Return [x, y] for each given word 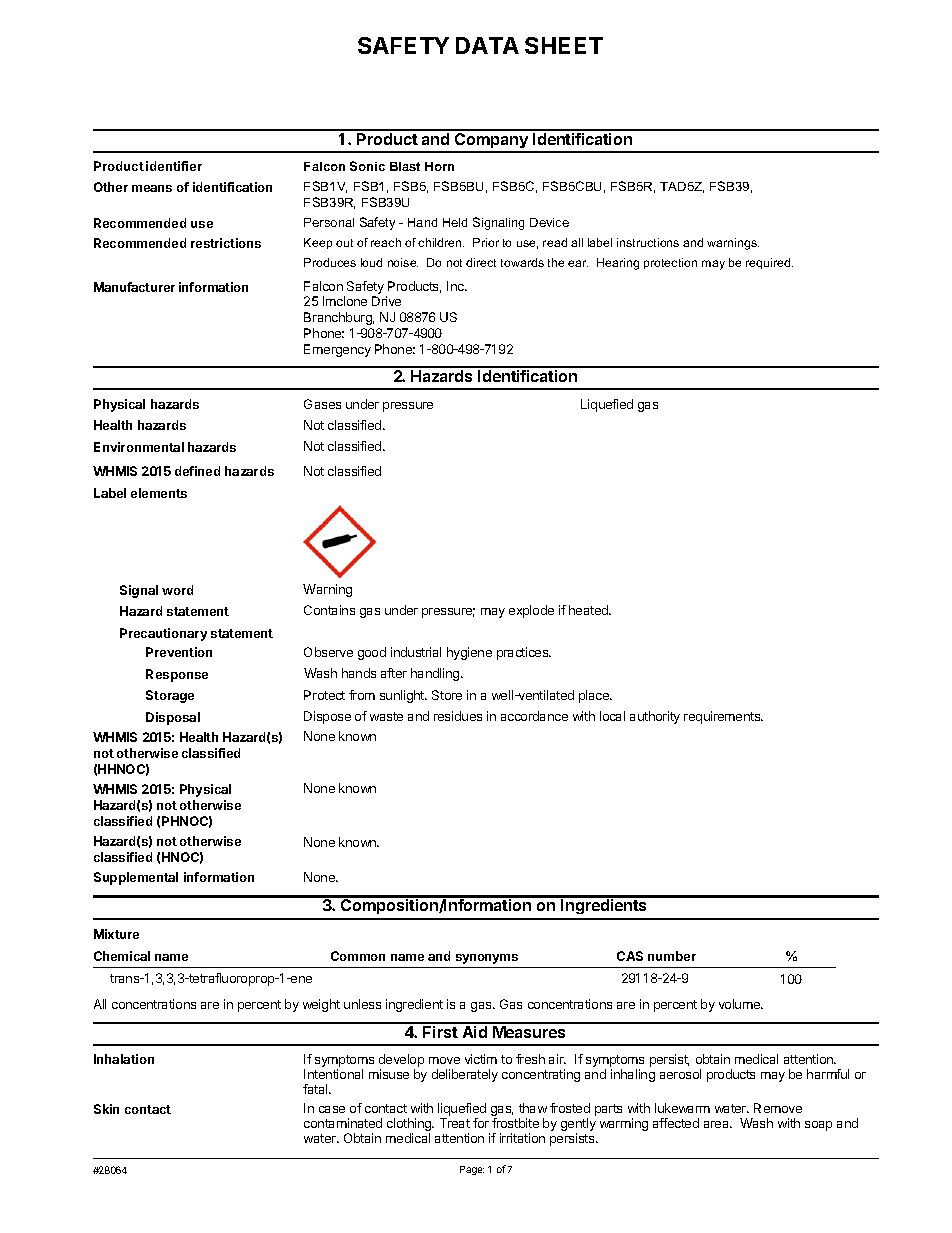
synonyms [487, 959]
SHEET [564, 45]
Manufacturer [134, 287]
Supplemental [136, 878]
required [769, 263]
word [177, 590]
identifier [174, 166]
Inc [456, 286]
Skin [106, 1109]
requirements [723, 717]
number [672, 956]
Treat [455, 1123]
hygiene [469, 653]
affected [676, 1123]
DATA [487, 45]
